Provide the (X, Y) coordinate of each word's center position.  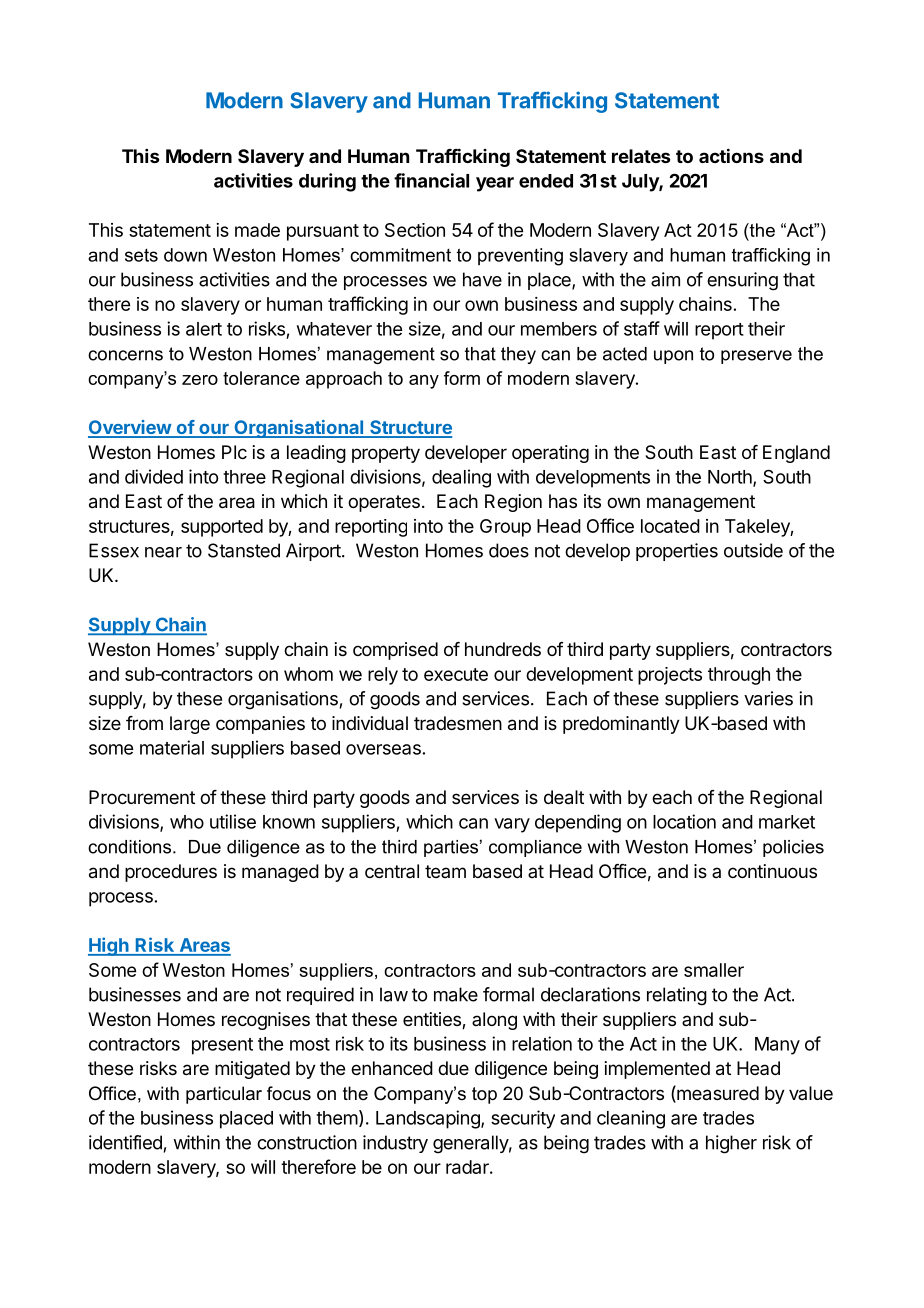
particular (224, 1095)
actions (731, 155)
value (811, 1093)
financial (431, 180)
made (257, 230)
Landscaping (429, 1119)
